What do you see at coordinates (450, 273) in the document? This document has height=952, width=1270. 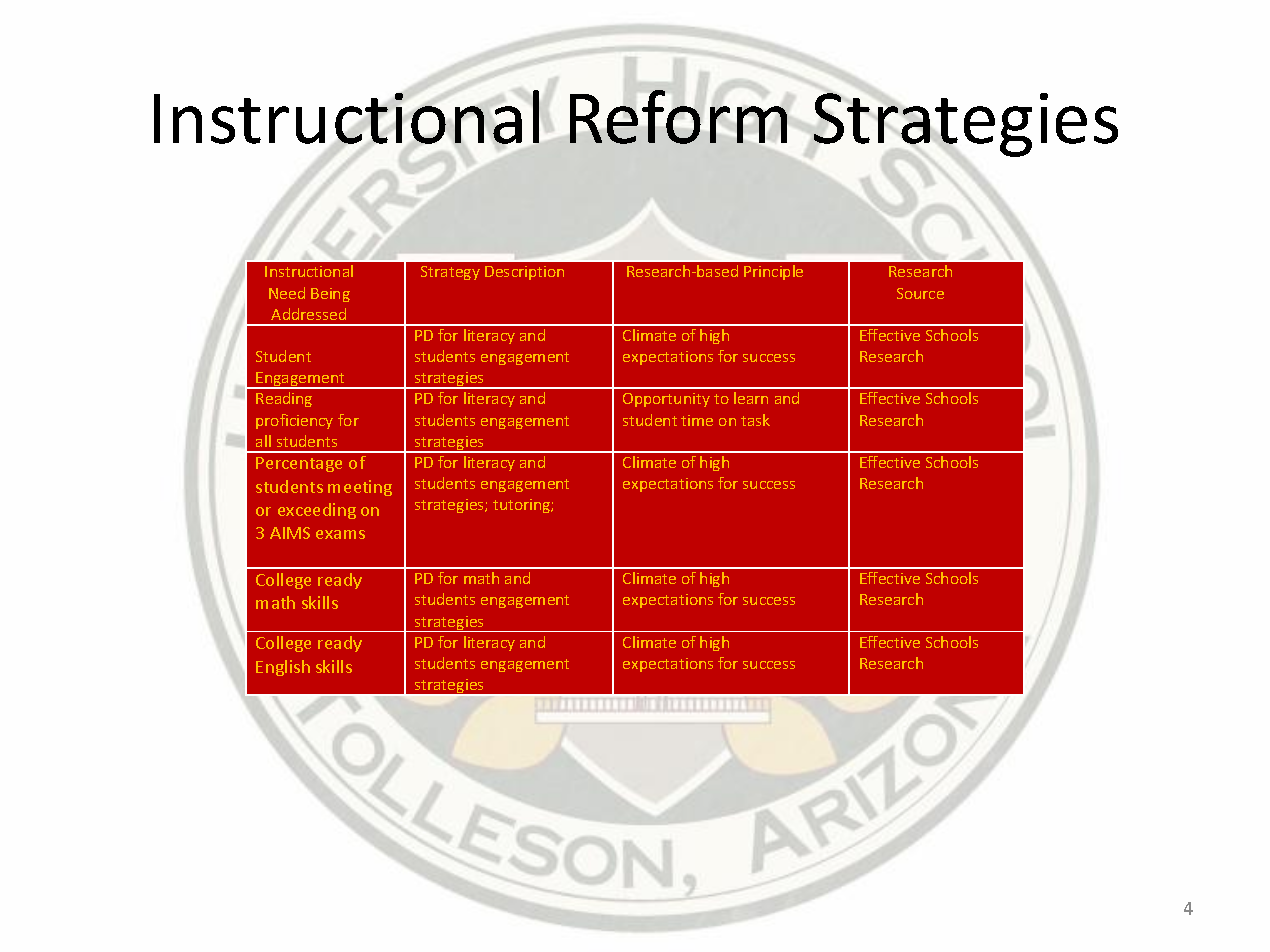 I see `Strategy` at bounding box center [450, 273].
